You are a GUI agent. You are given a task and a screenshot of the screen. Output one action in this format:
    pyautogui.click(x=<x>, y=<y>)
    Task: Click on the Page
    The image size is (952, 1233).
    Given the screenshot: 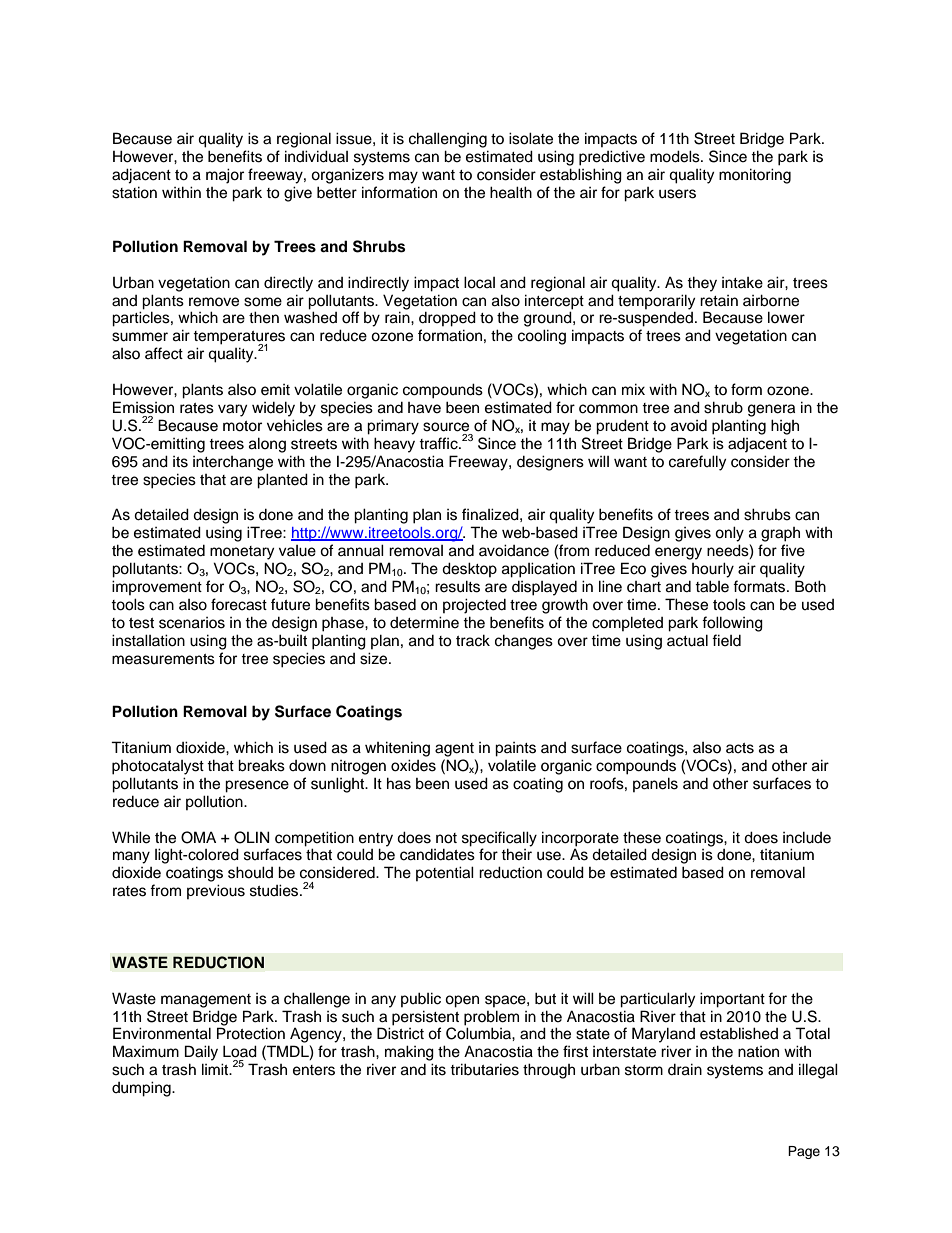 What is the action you would take?
    pyautogui.click(x=804, y=1152)
